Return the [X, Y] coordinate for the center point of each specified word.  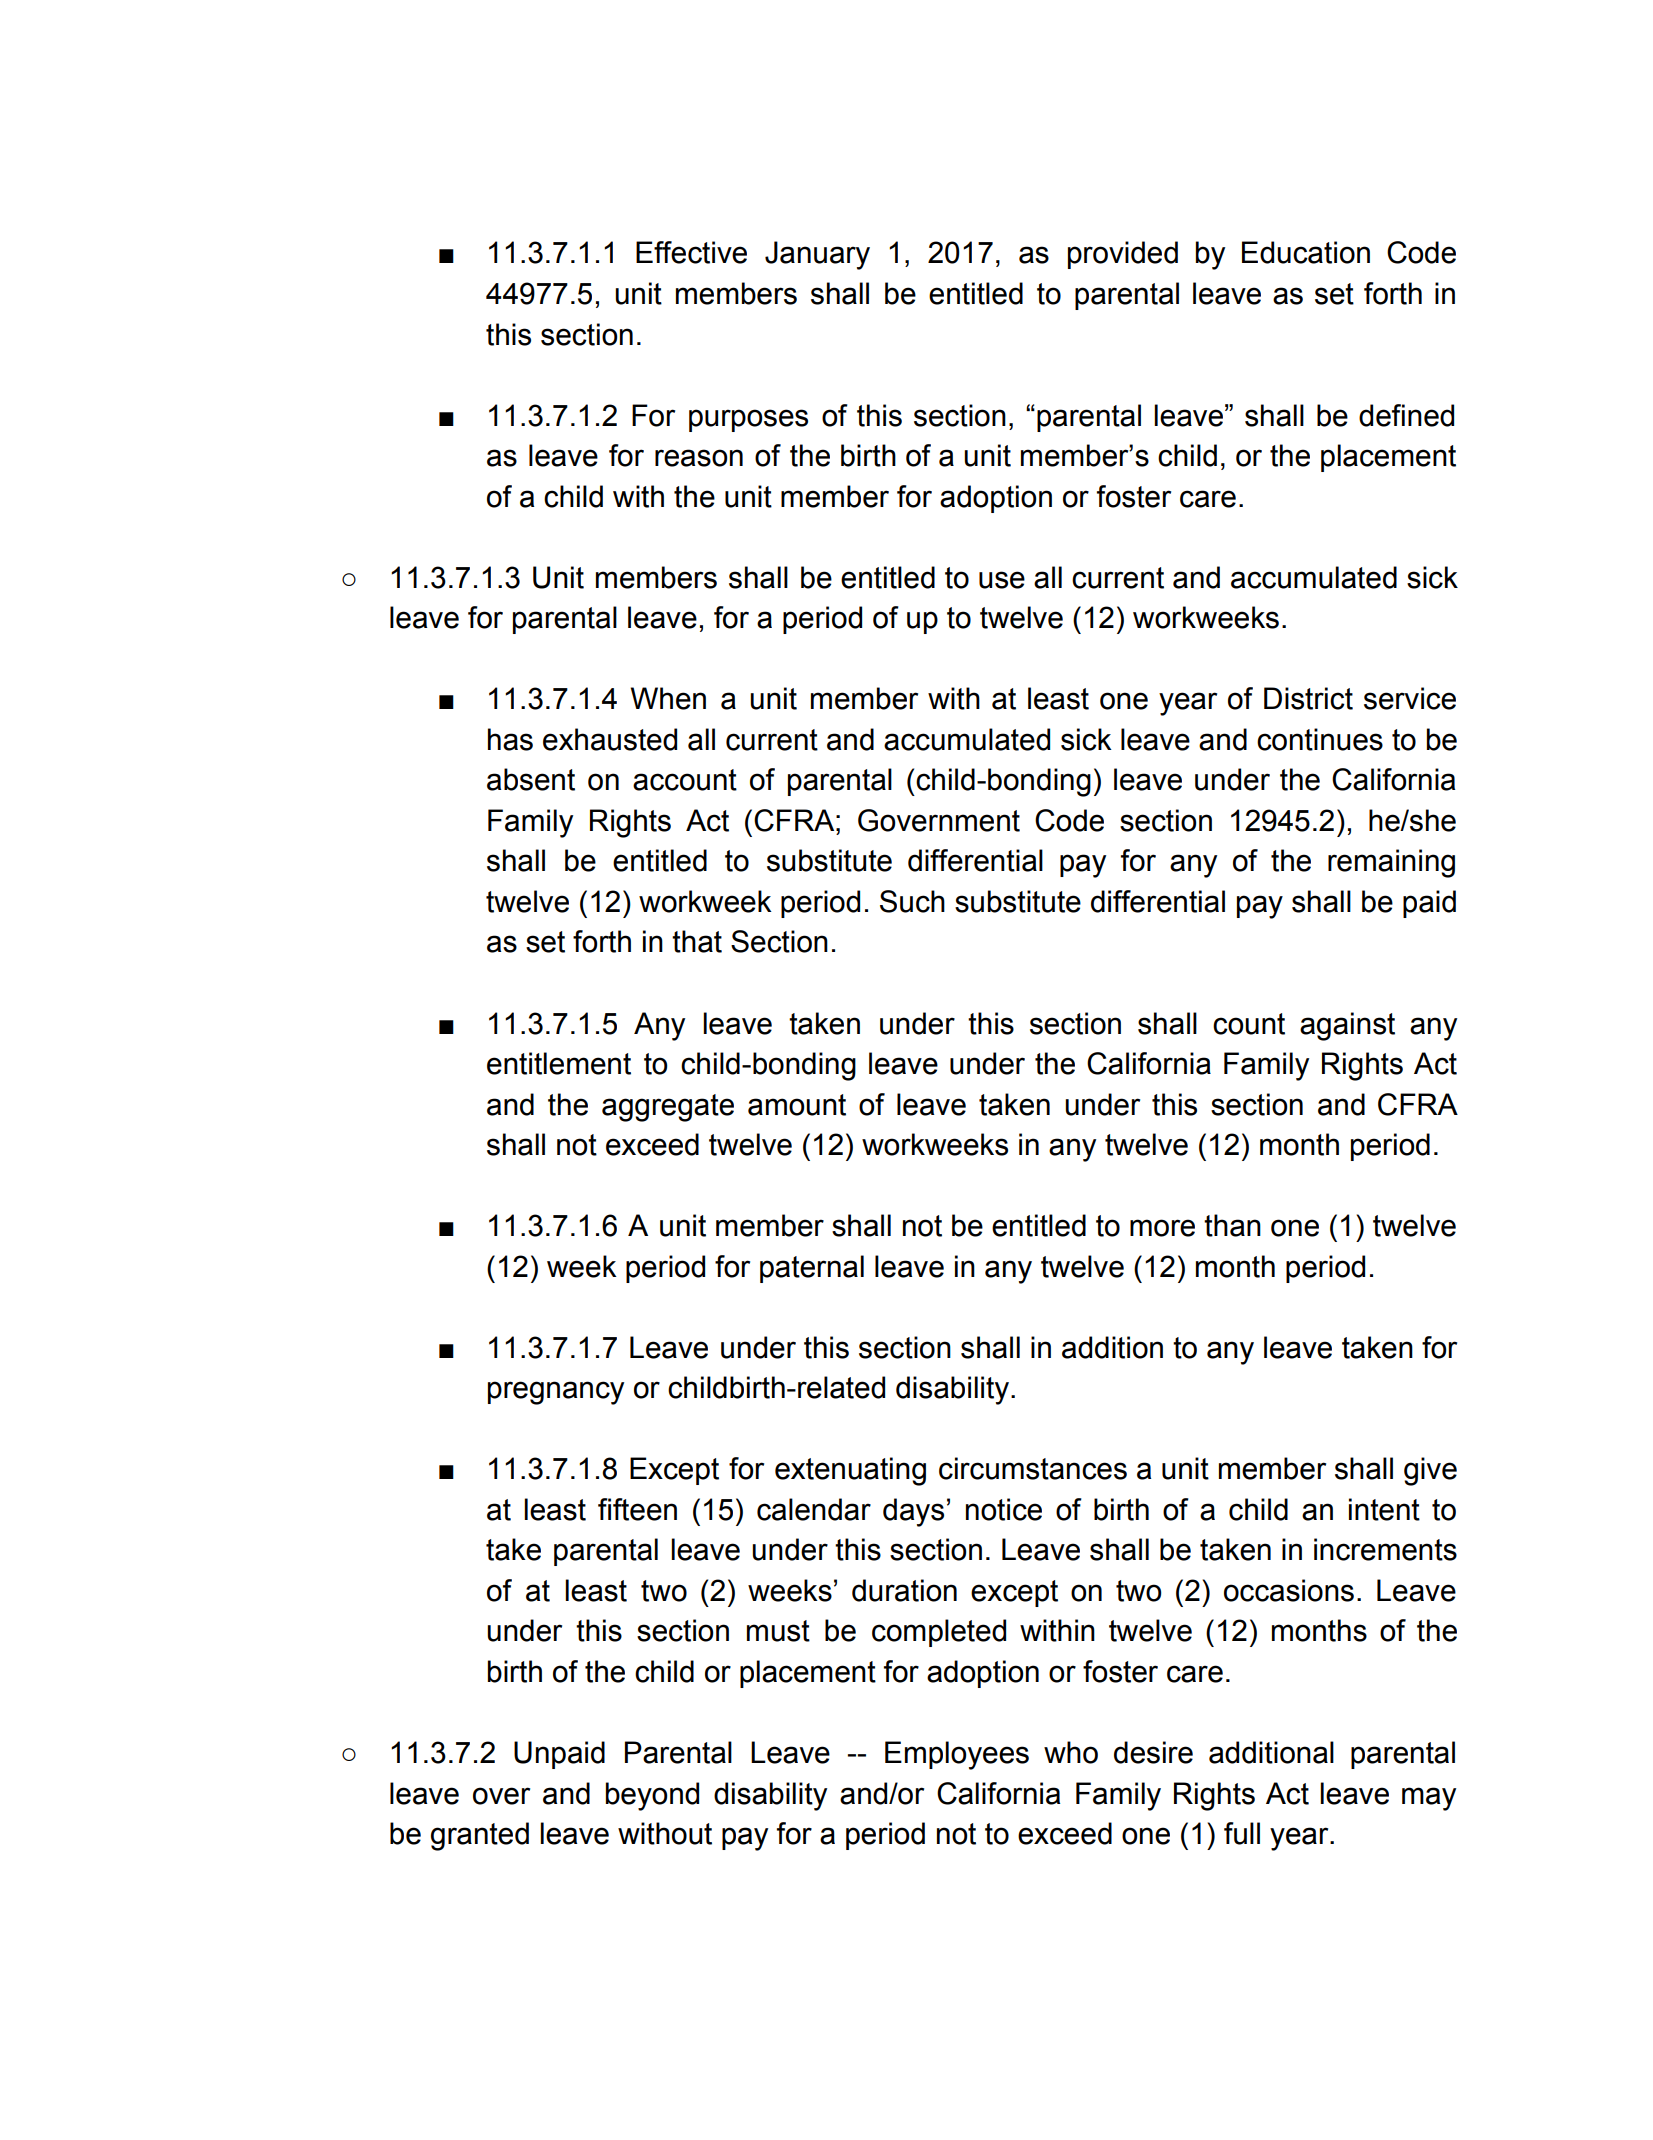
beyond [652, 1796]
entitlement [559, 1063]
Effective [691, 252]
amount [797, 1105]
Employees [957, 1755]
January [817, 255]
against [1347, 1026]
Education [1306, 252]
